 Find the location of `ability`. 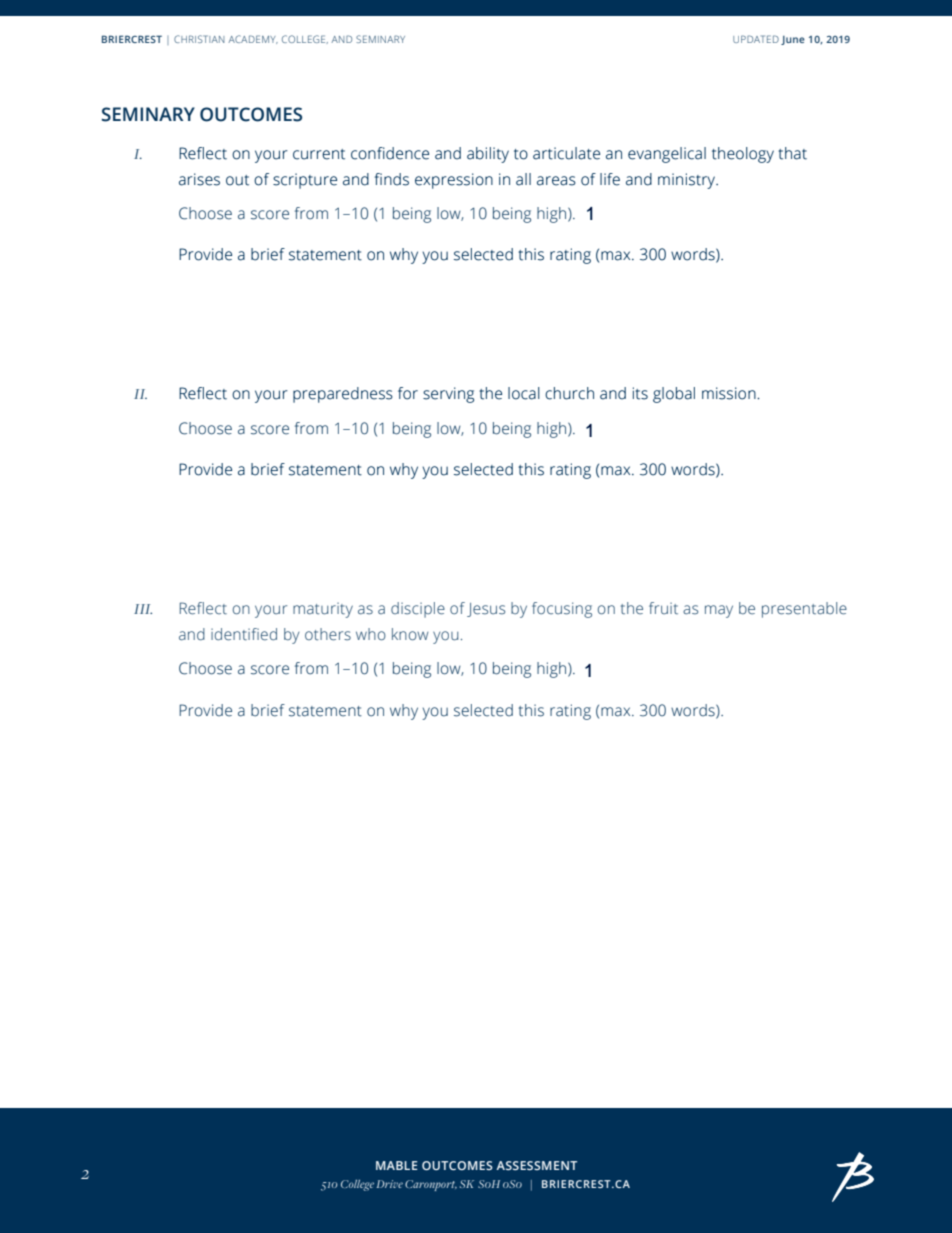

ability is located at coordinates (488, 155).
